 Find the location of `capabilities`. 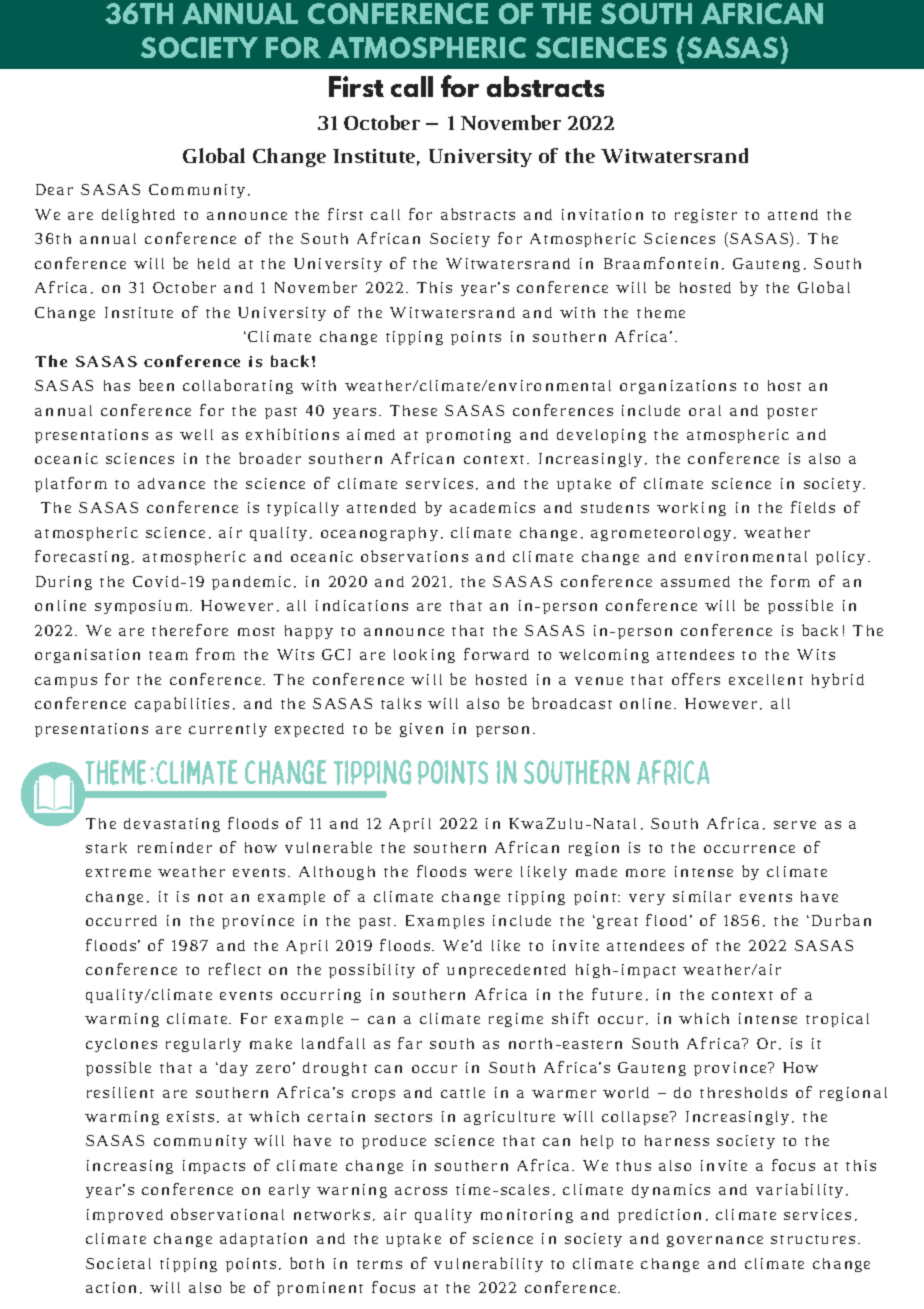

capabilities is located at coordinates (182, 704).
